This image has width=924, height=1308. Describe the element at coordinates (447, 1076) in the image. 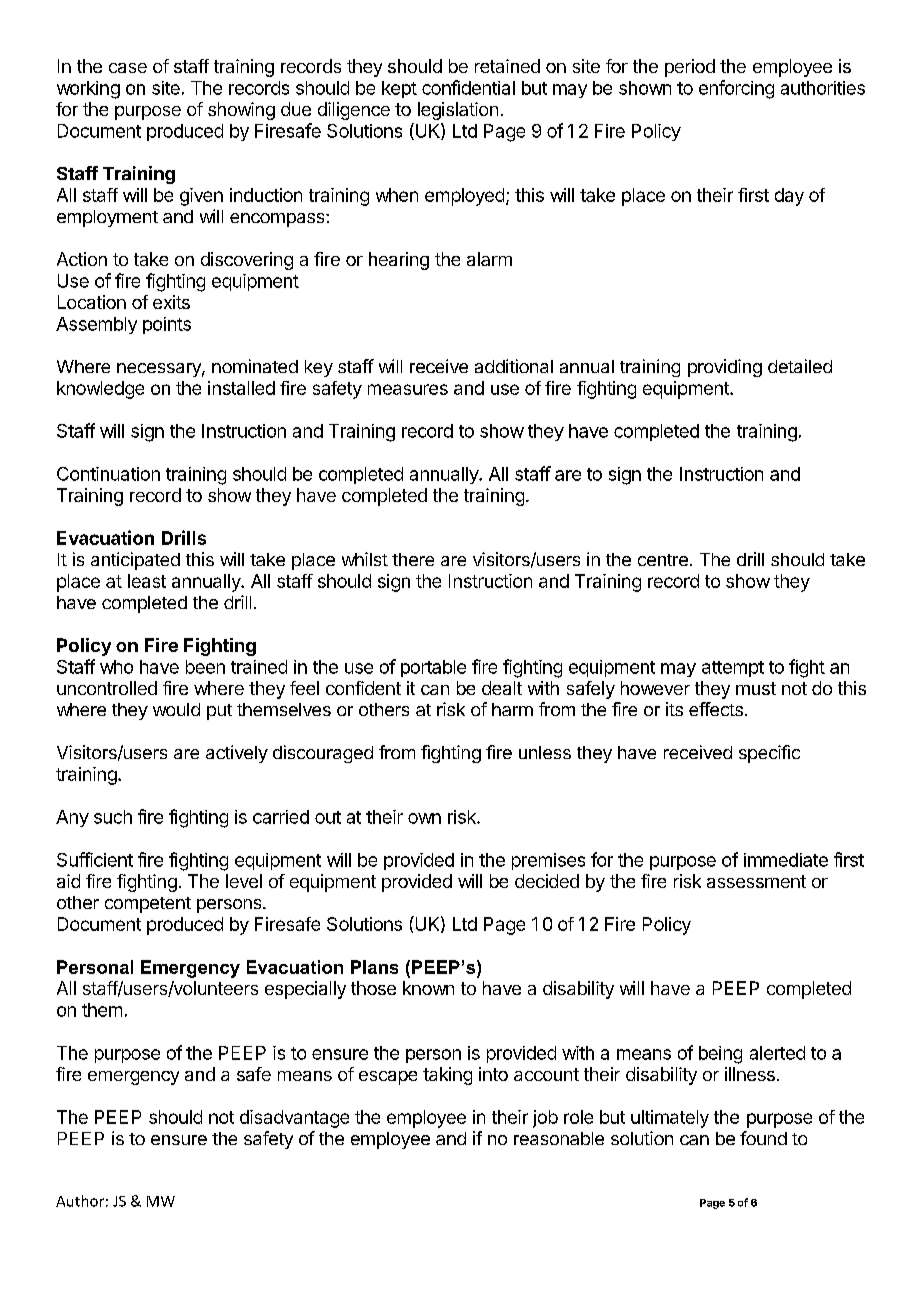

I see `taking` at that location.
